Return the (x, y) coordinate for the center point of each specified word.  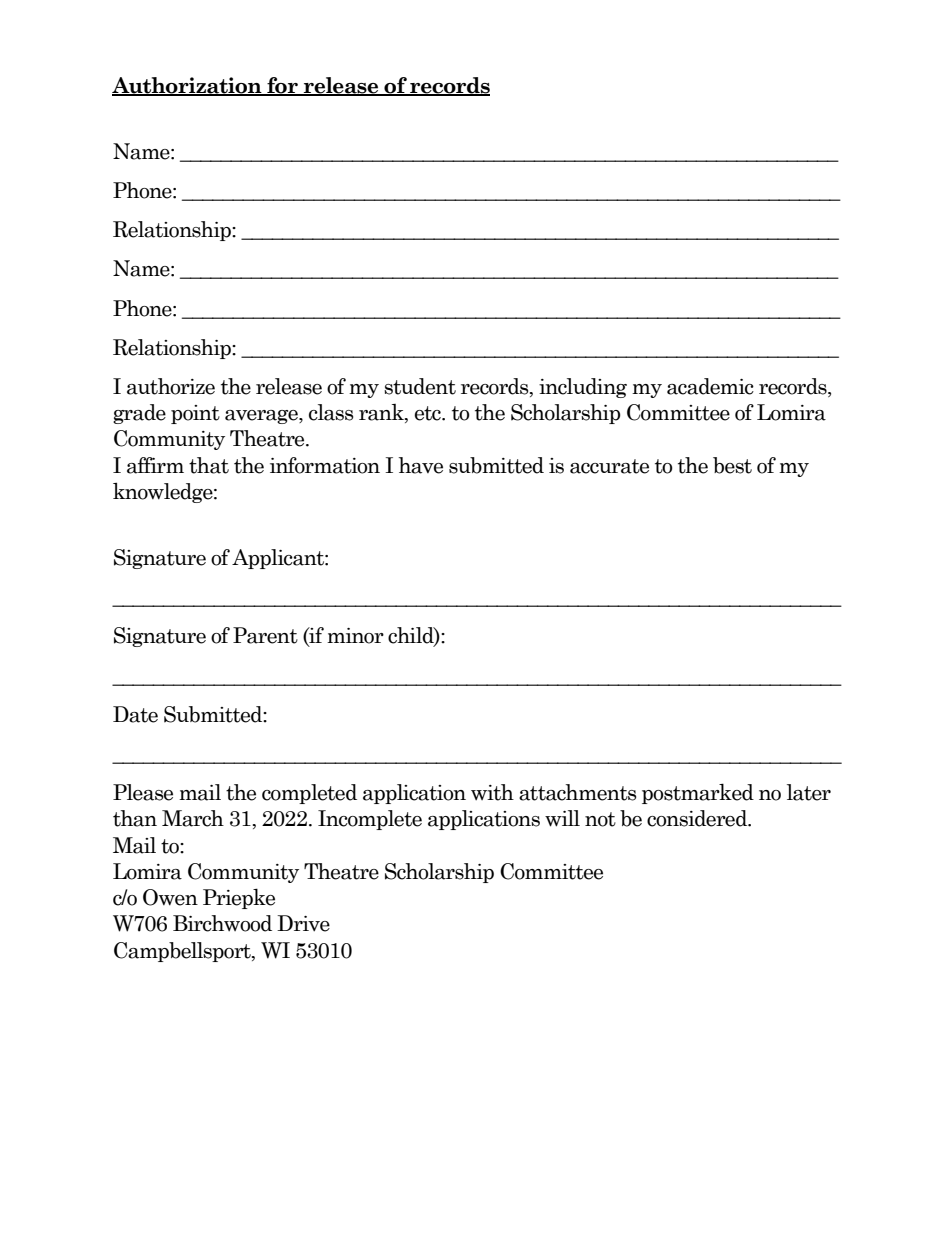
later (809, 792)
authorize (171, 386)
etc (429, 413)
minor (355, 636)
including (583, 388)
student (420, 386)
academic (710, 386)
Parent (265, 635)
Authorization (188, 86)
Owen (170, 897)
